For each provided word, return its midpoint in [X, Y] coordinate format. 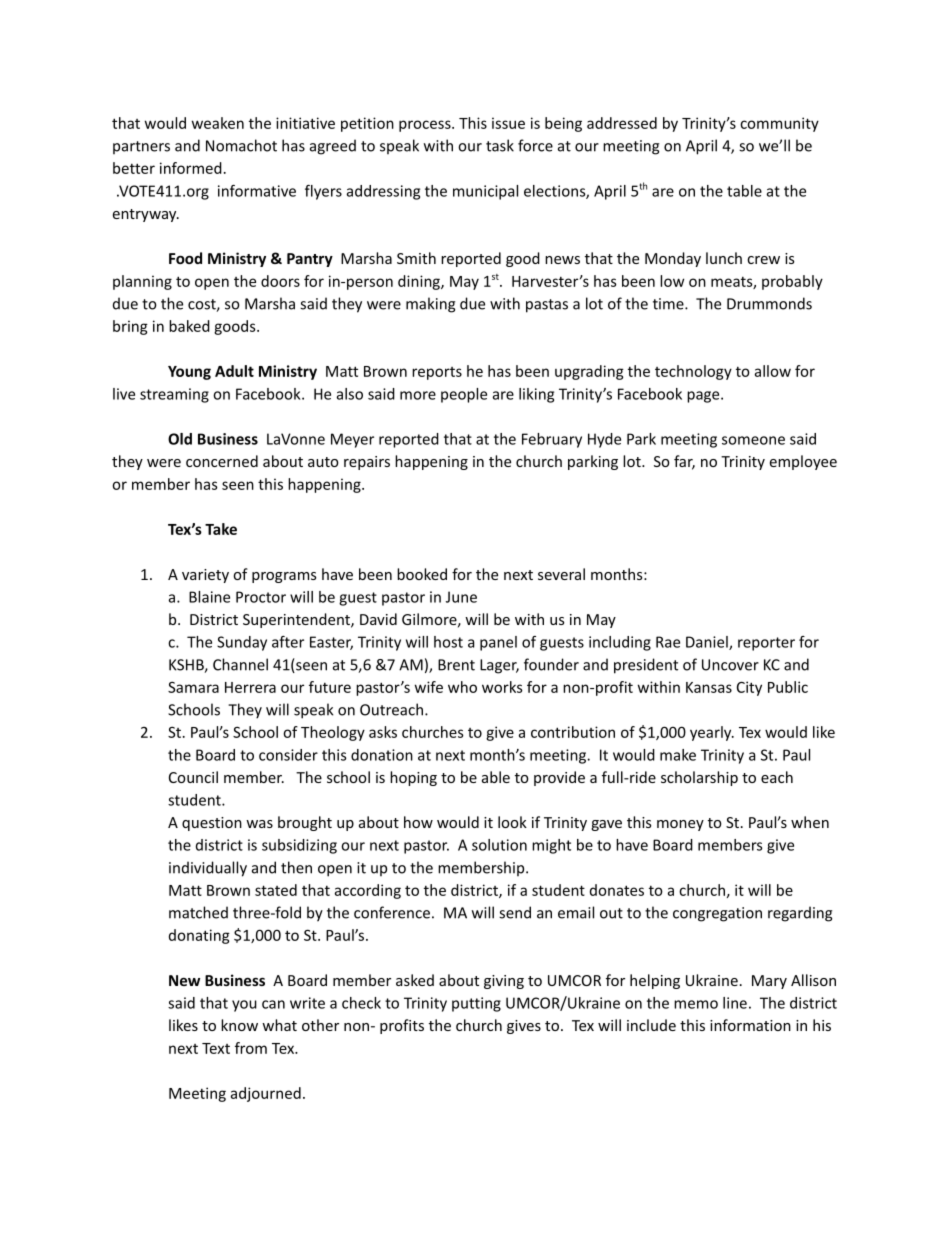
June [461, 597]
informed [191, 168]
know [239, 1025]
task [500, 145]
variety [205, 576]
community [779, 124]
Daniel [708, 643]
